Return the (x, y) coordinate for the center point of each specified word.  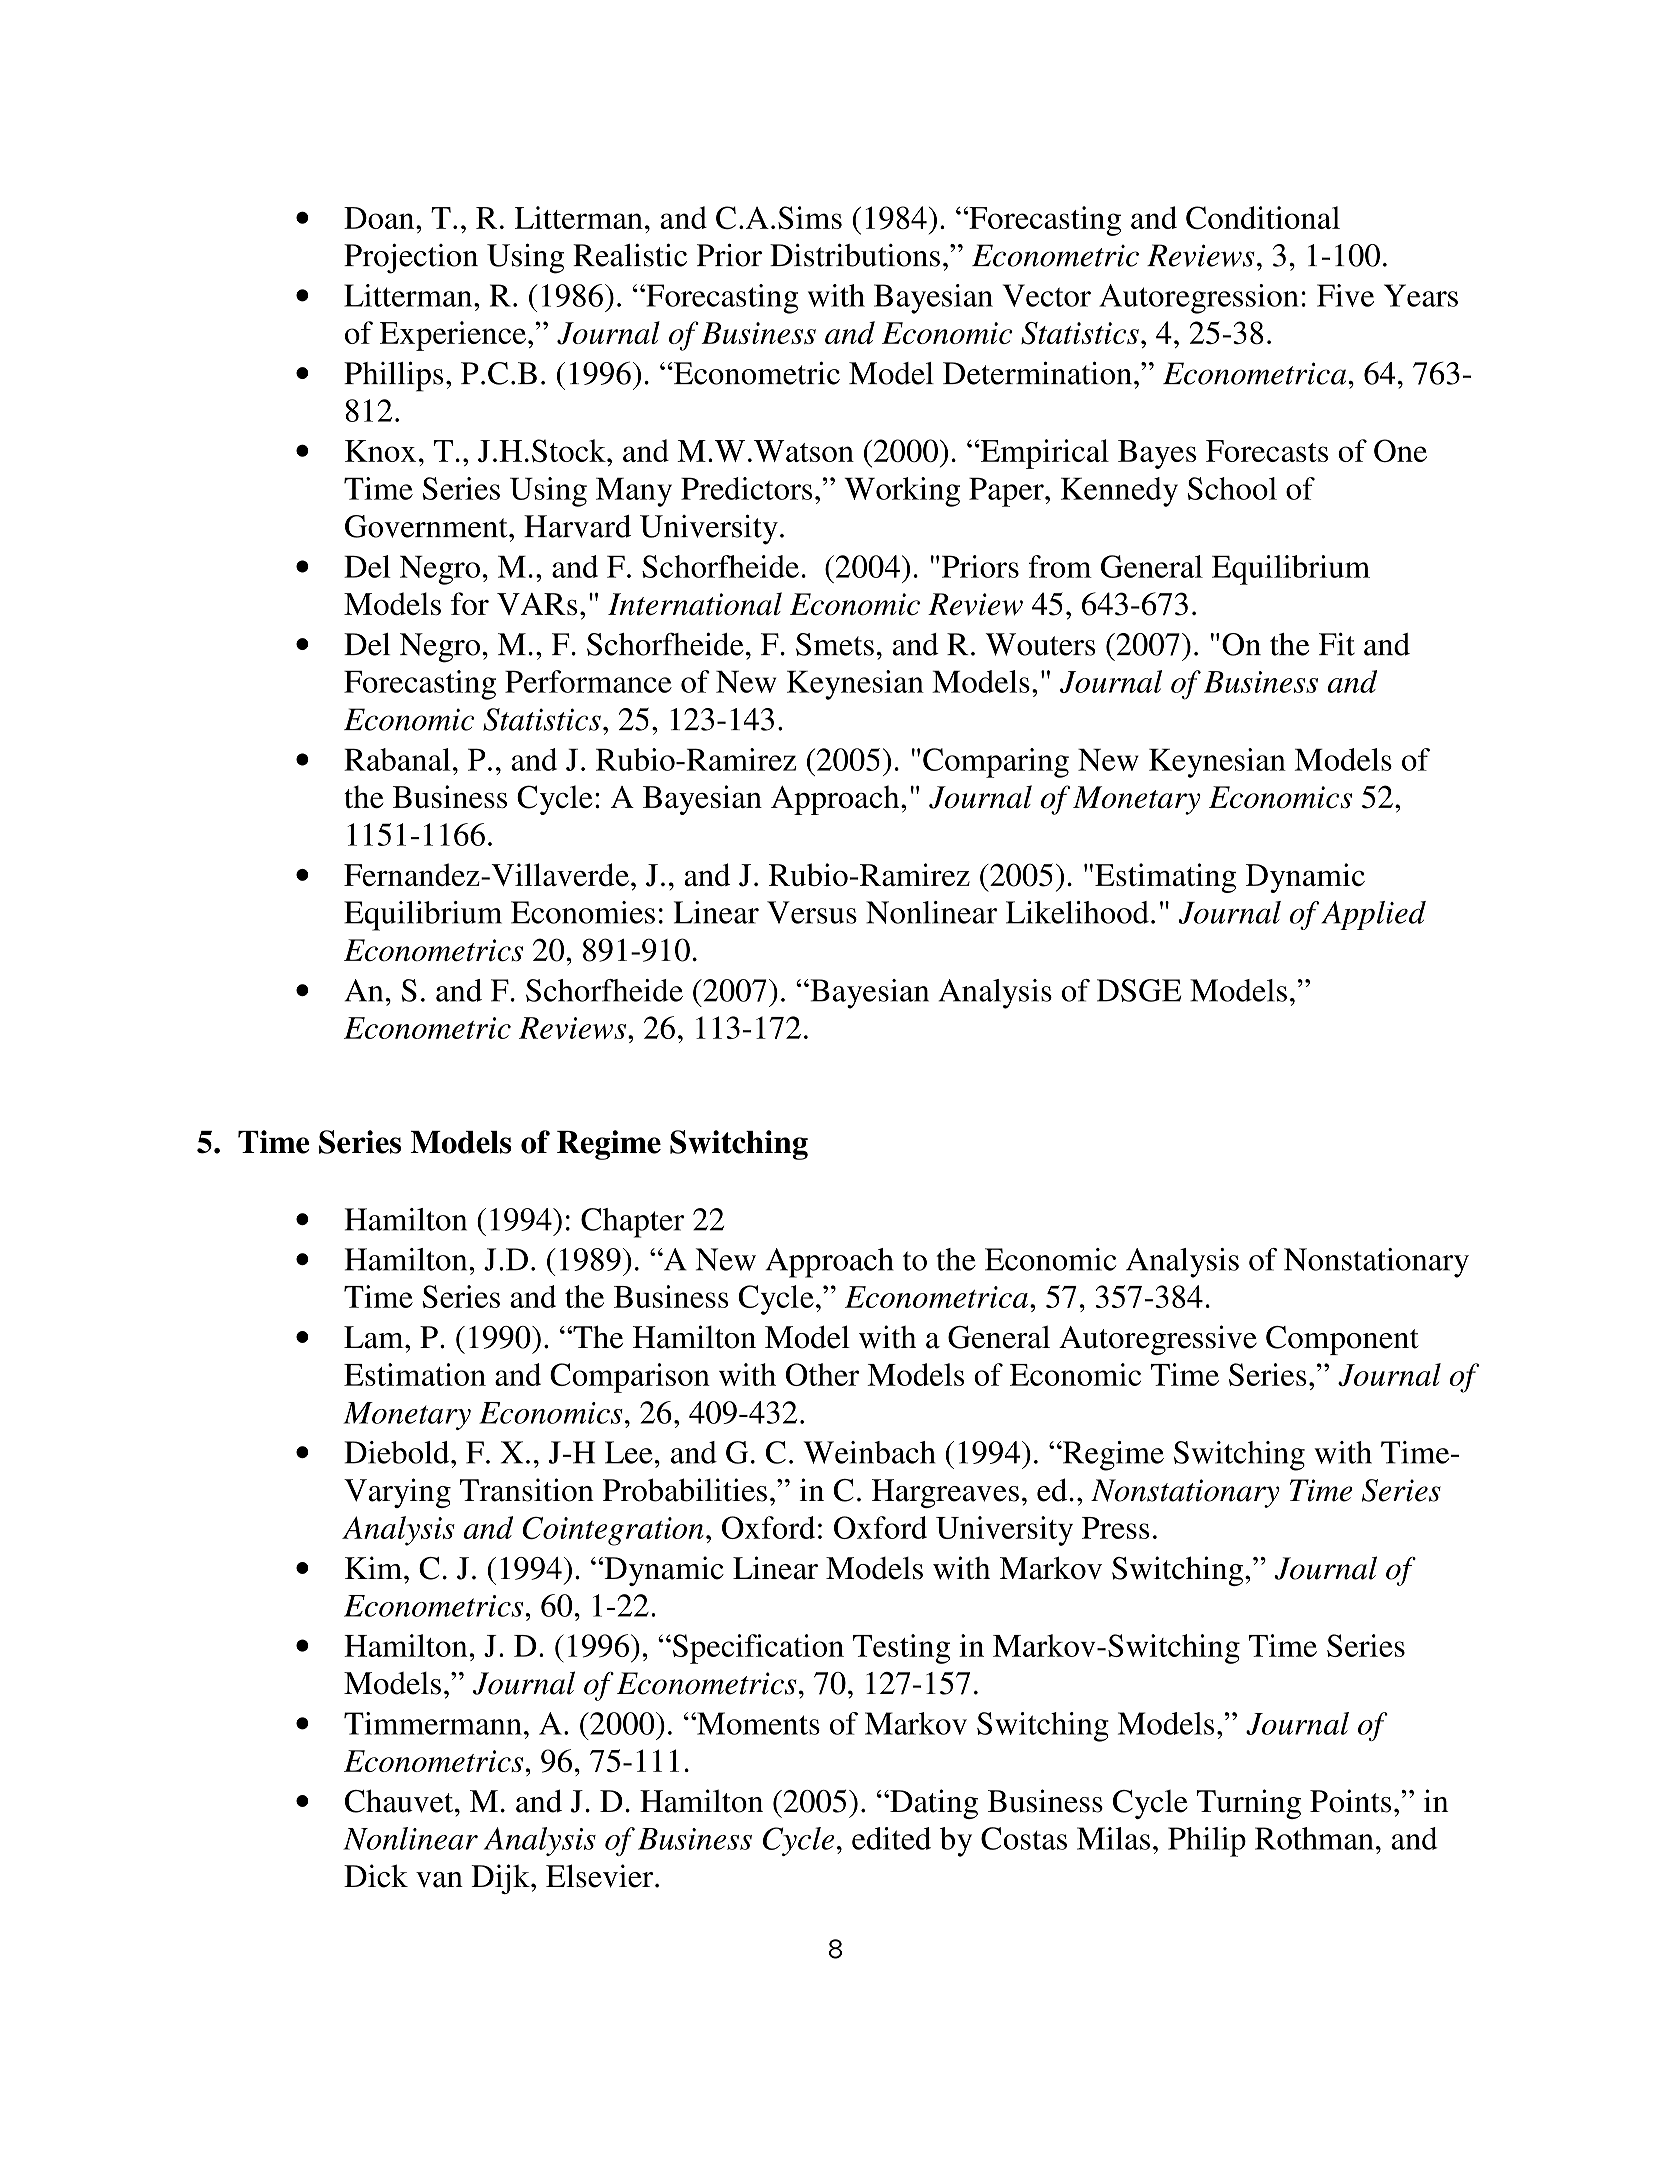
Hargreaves (945, 1493)
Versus (812, 912)
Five (1345, 295)
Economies (583, 912)
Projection (411, 258)
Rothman (1314, 1838)
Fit (1337, 644)
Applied (1373, 915)
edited (891, 1838)
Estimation (415, 1374)
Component (1342, 1340)
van (439, 1880)
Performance (588, 681)
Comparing (996, 763)
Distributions (855, 255)
